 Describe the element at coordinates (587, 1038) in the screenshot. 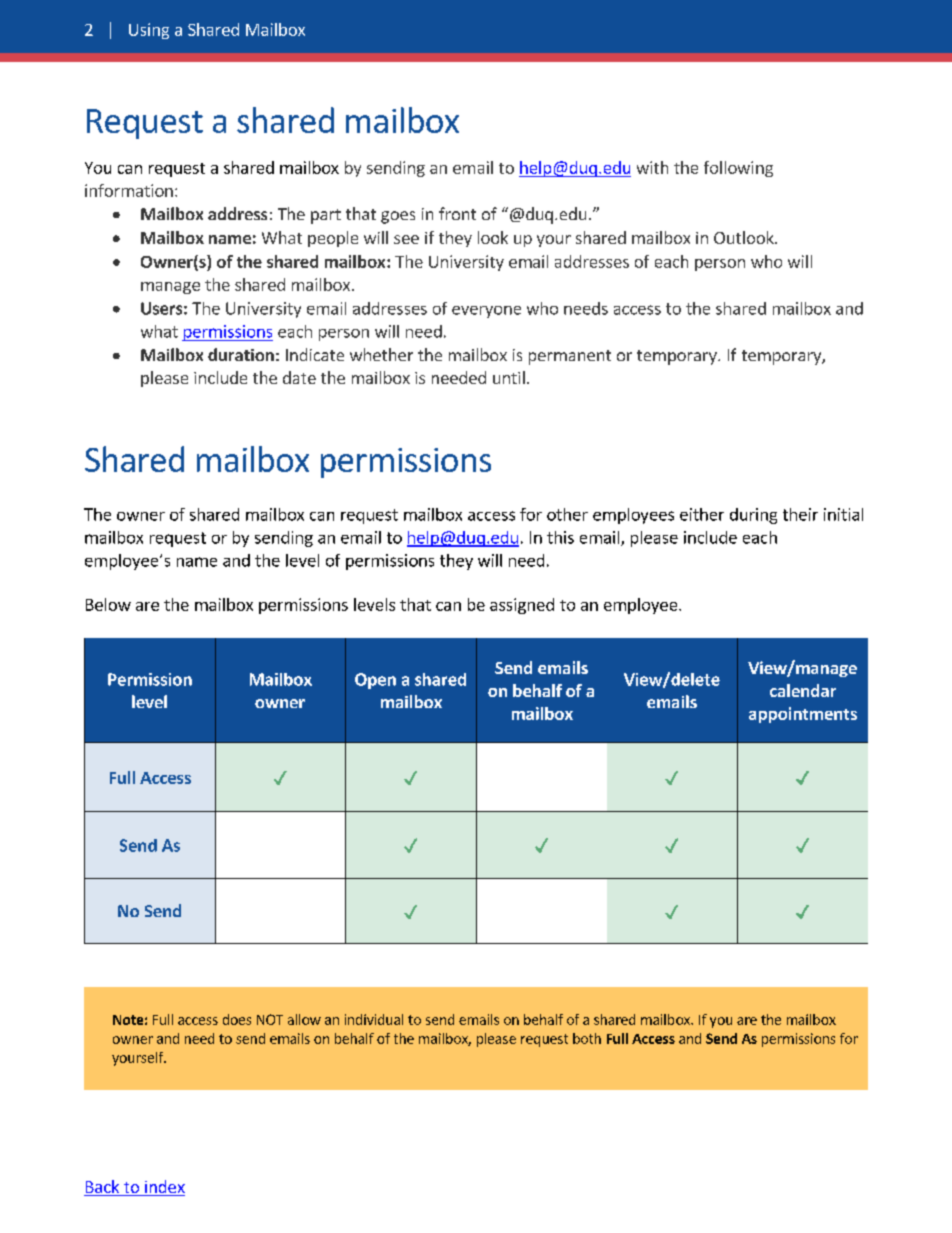

I see `both` at that location.
